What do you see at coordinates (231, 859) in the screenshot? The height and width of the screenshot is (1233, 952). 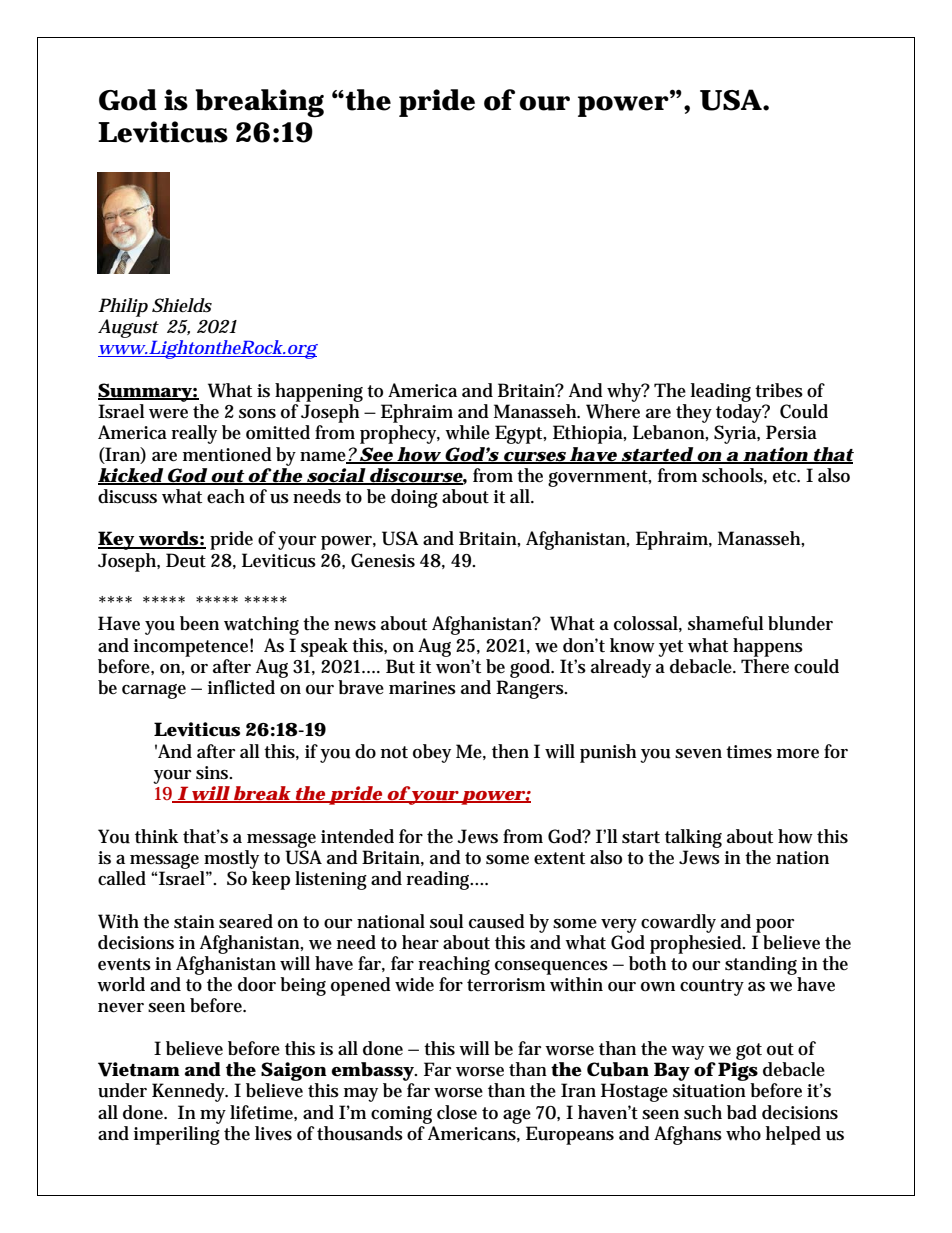 I see `mostly` at bounding box center [231, 859].
